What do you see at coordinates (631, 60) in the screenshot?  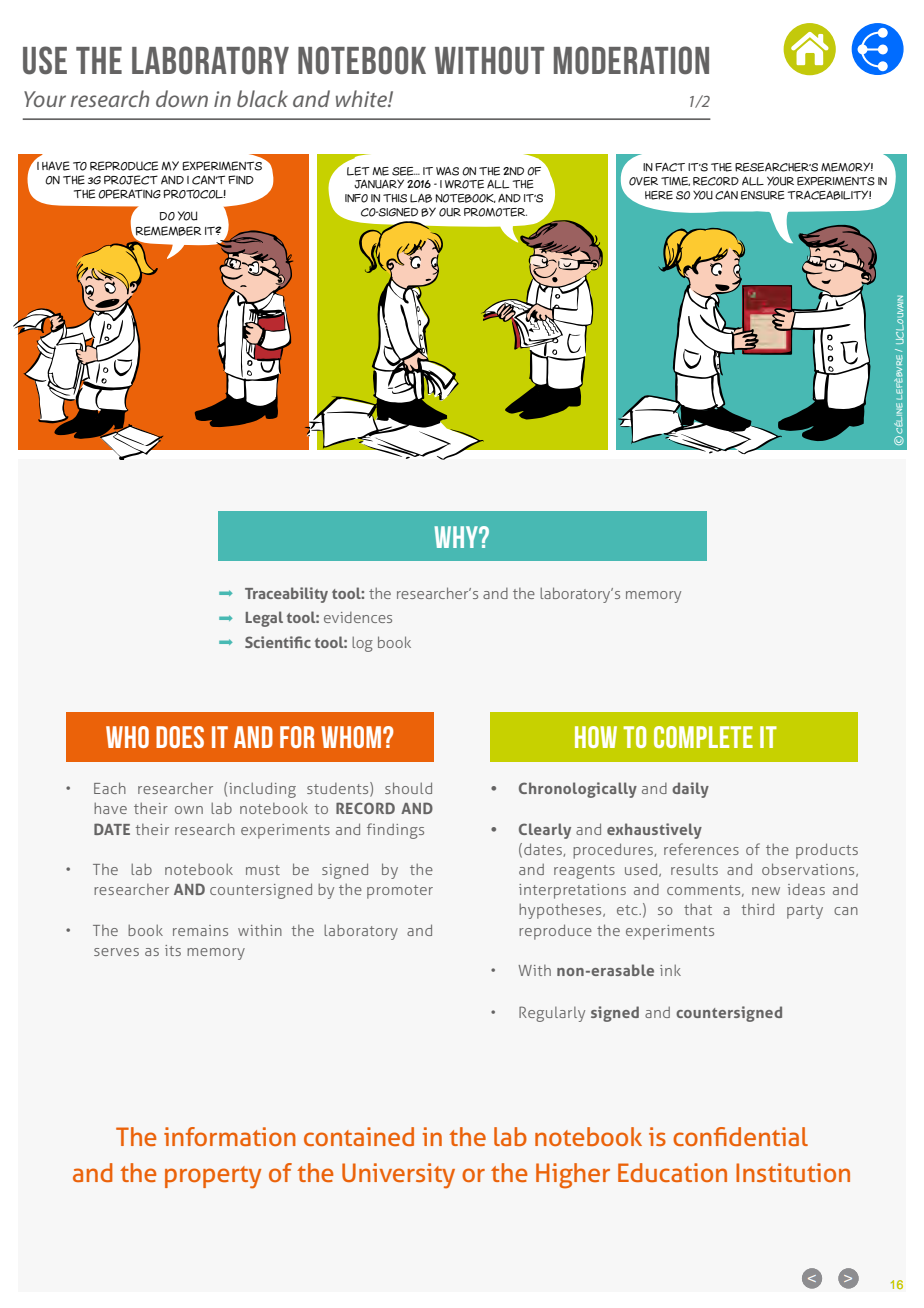 I see `MODERATION` at bounding box center [631, 60].
